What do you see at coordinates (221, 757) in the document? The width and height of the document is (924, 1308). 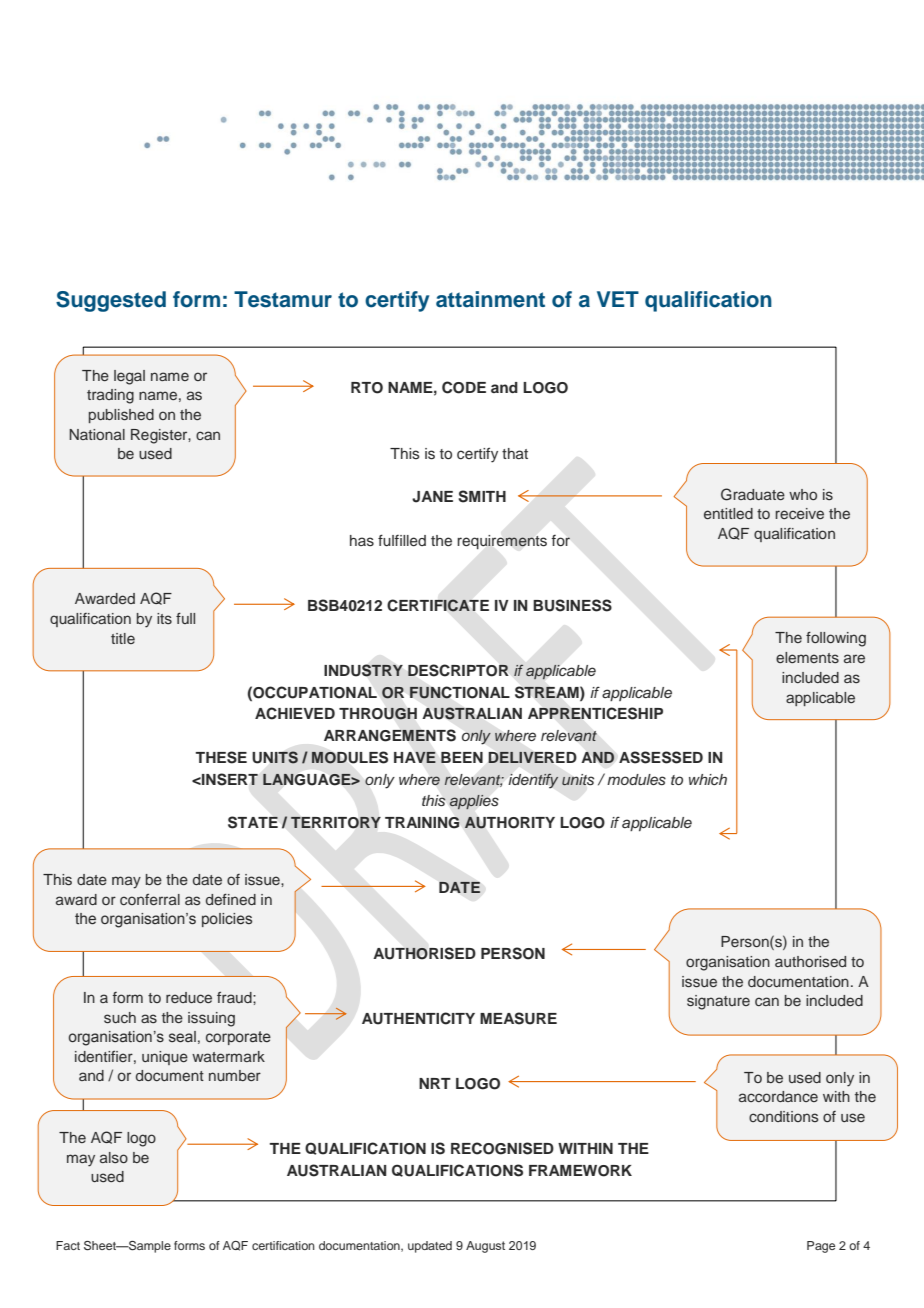 I see `THESE` at bounding box center [221, 757].
